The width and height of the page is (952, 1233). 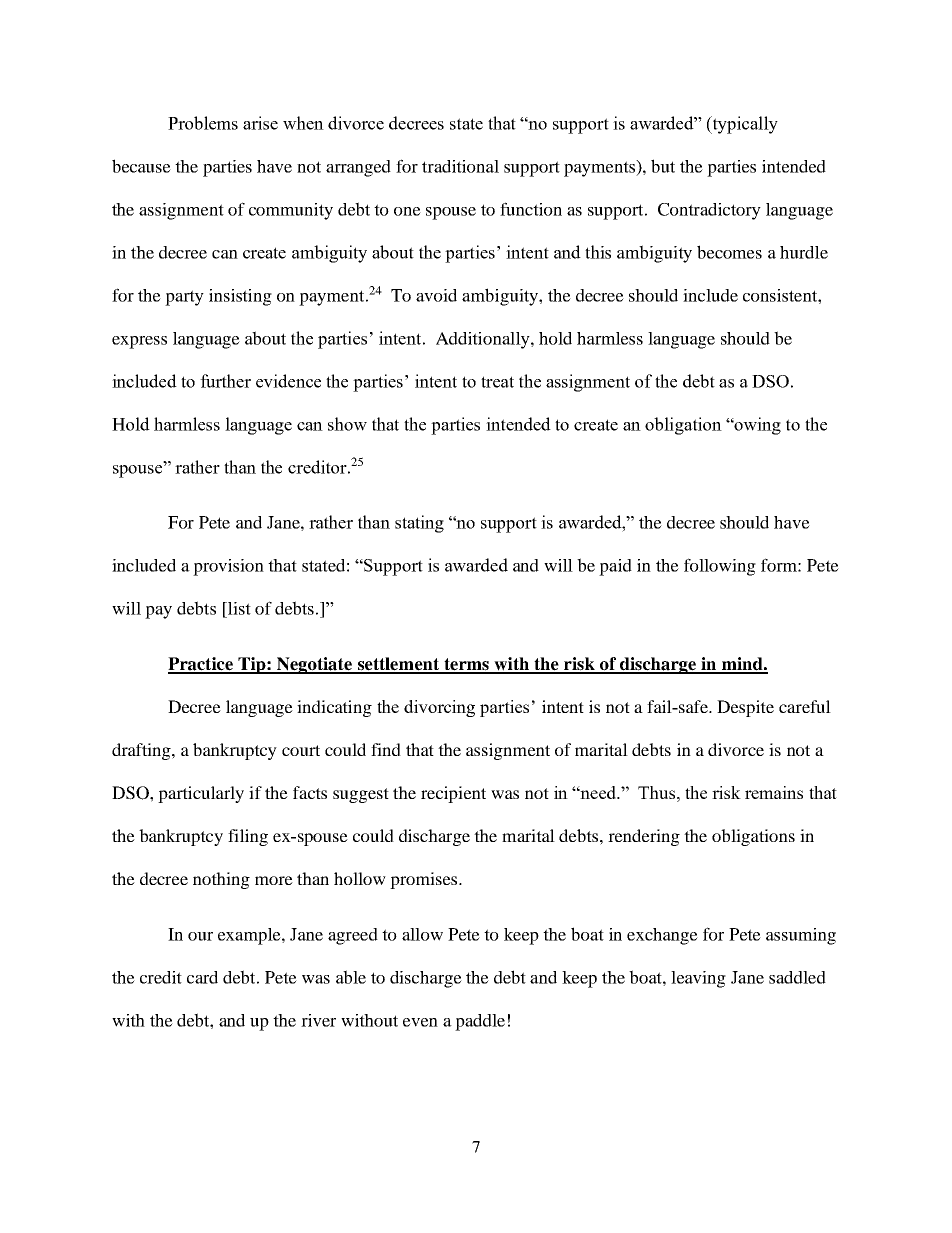 What do you see at coordinates (460, 166) in the page?
I see `traditional` at bounding box center [460, 166].
